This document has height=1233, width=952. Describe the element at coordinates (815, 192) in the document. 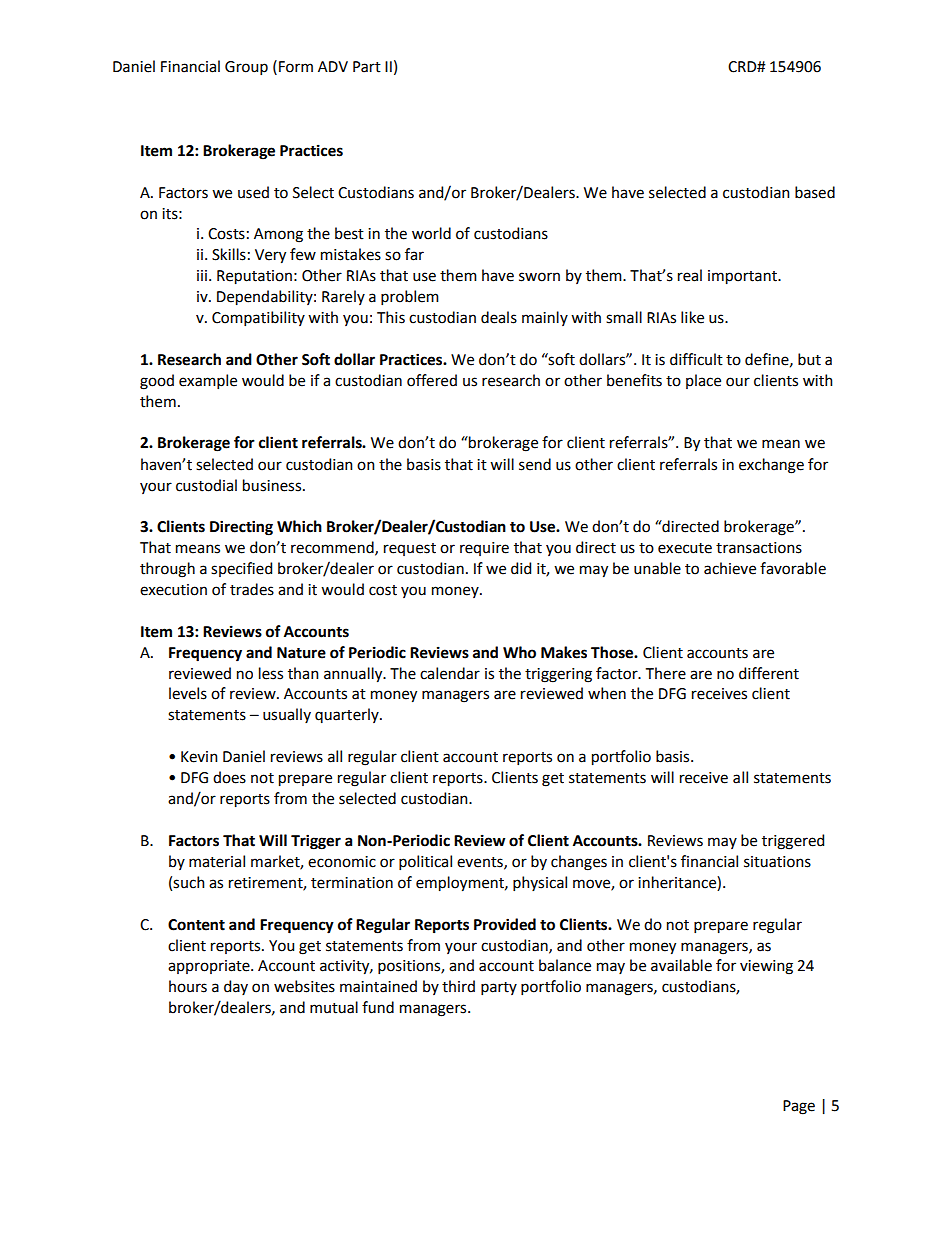

I see `based` at that location.
